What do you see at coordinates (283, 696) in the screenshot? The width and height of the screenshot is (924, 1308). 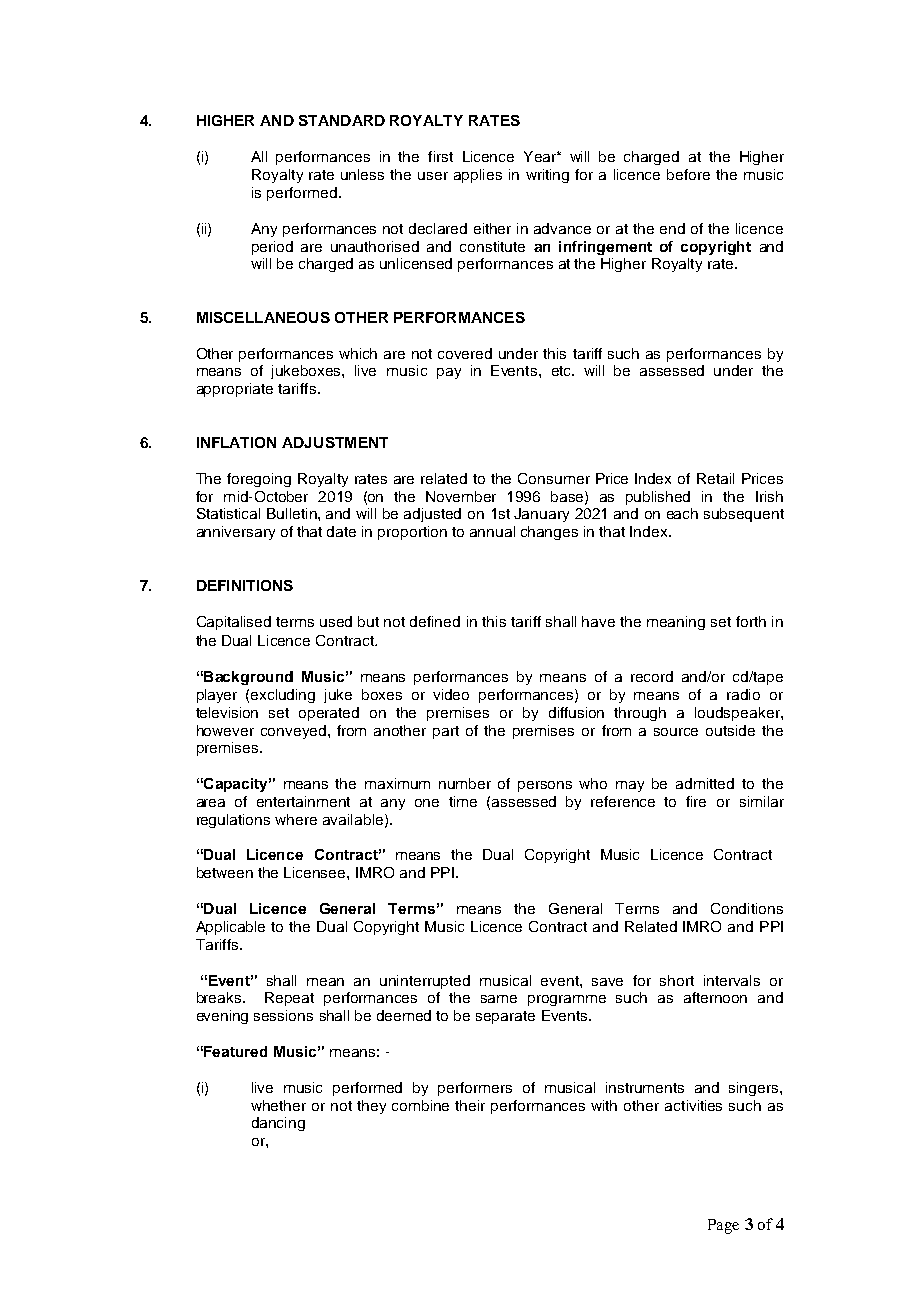 I see `excluding` at bounding box center [283, 696].
